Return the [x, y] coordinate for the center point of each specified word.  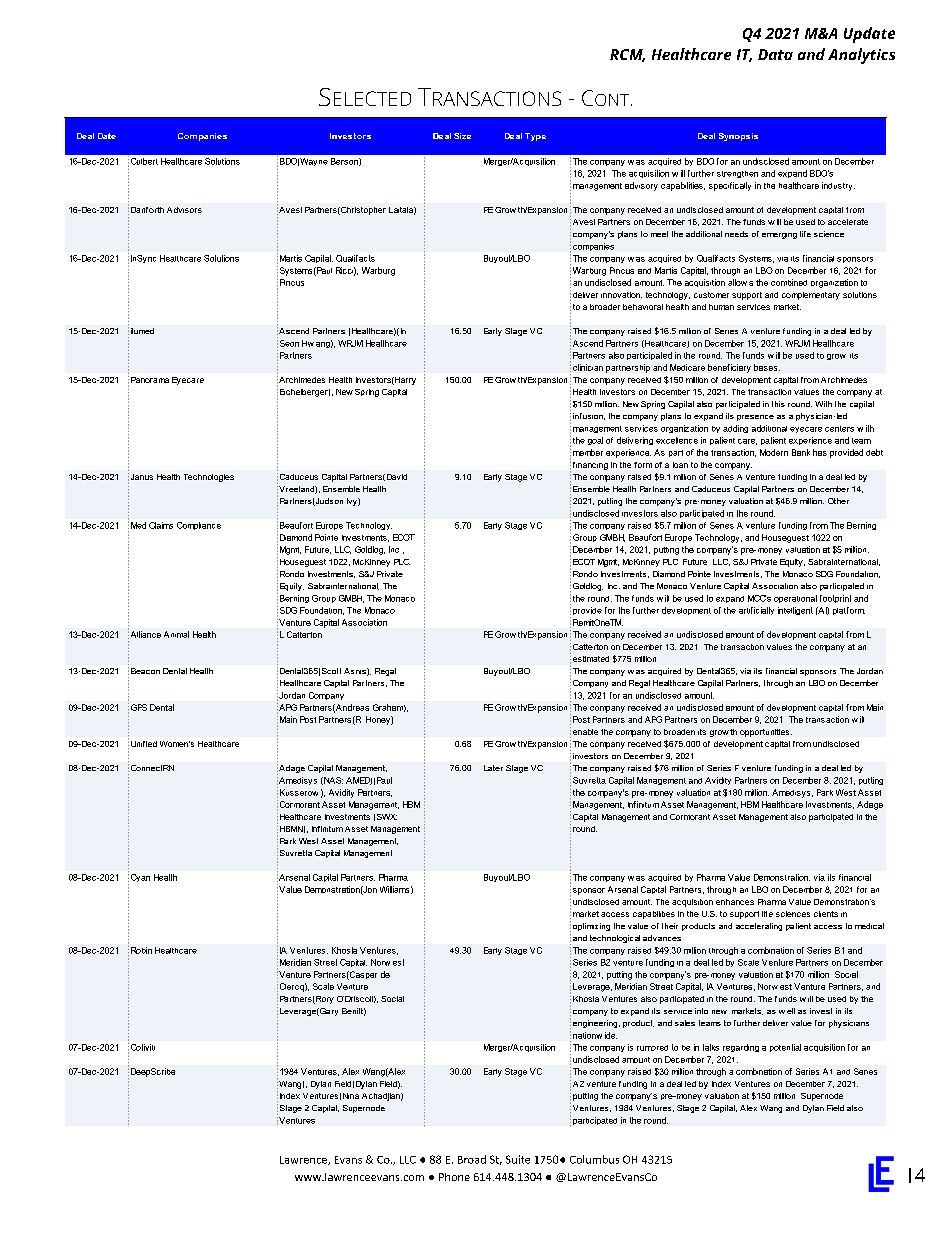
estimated [591, 659]
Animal [176, 634]
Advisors [184, 210]
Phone [454, 1177]
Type [535, 137]
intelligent [795, 611]
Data [775, 54]
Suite [518, 1159]
